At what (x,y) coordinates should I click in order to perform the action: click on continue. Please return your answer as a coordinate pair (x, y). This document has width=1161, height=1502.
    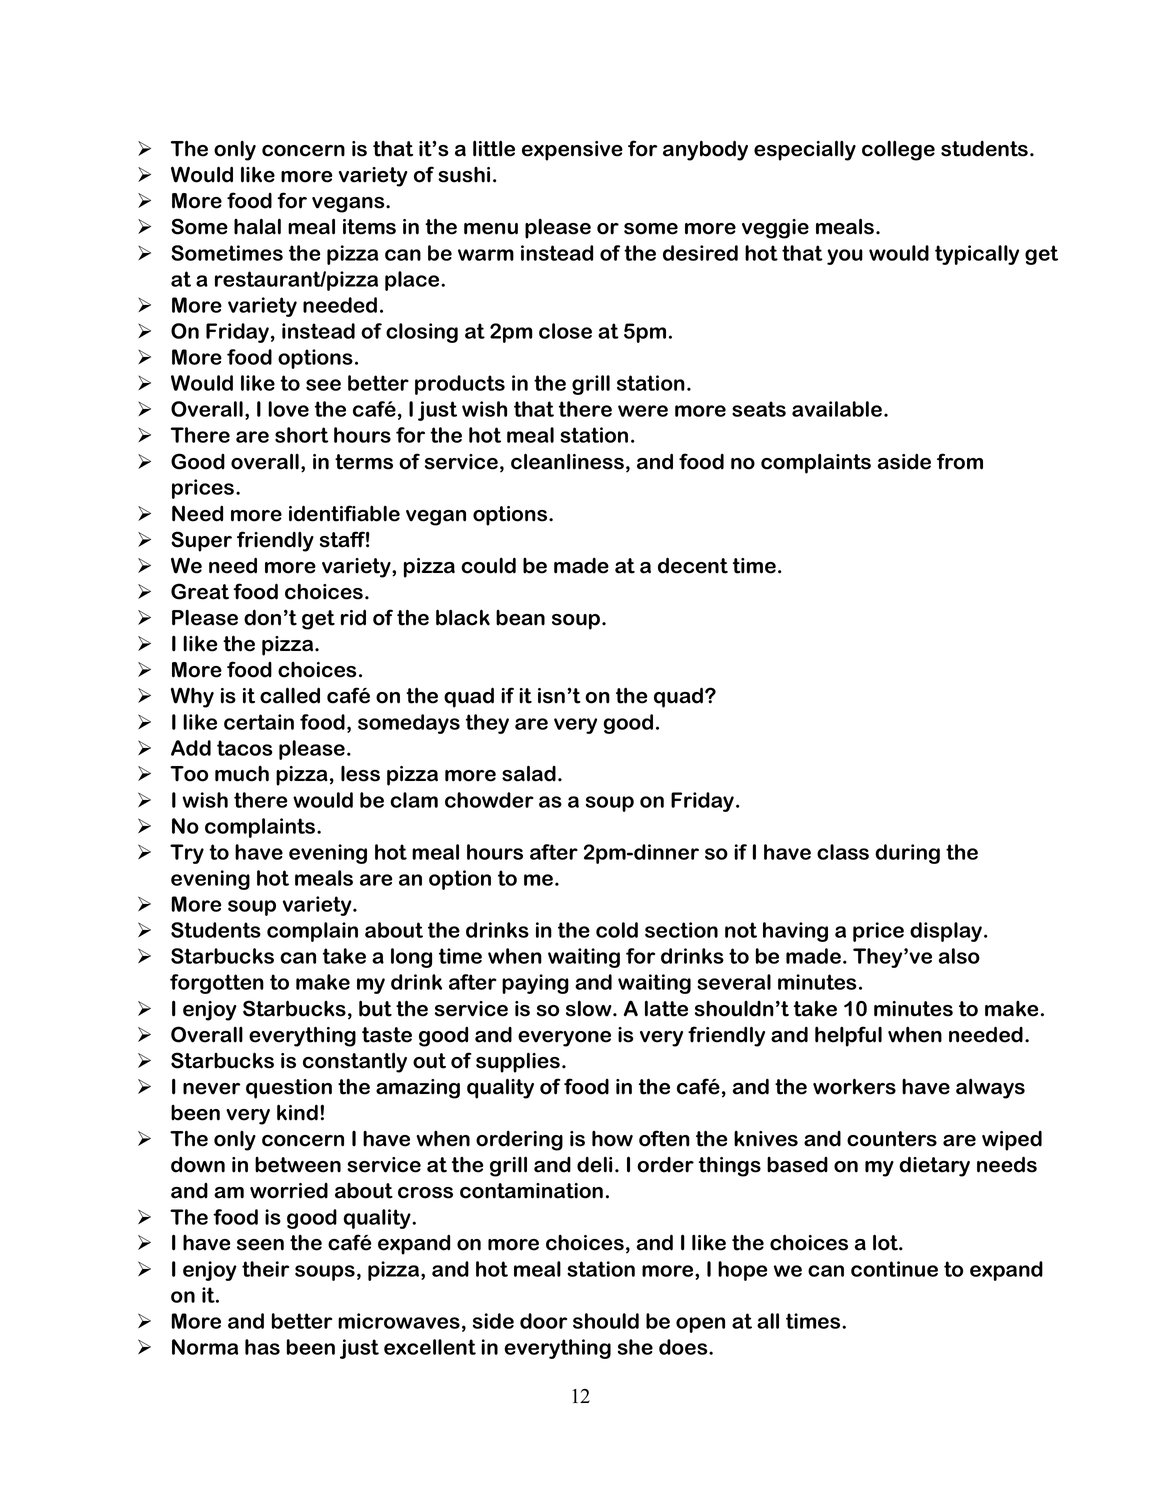
    Looking at the image, I should click on (894, 1269).
